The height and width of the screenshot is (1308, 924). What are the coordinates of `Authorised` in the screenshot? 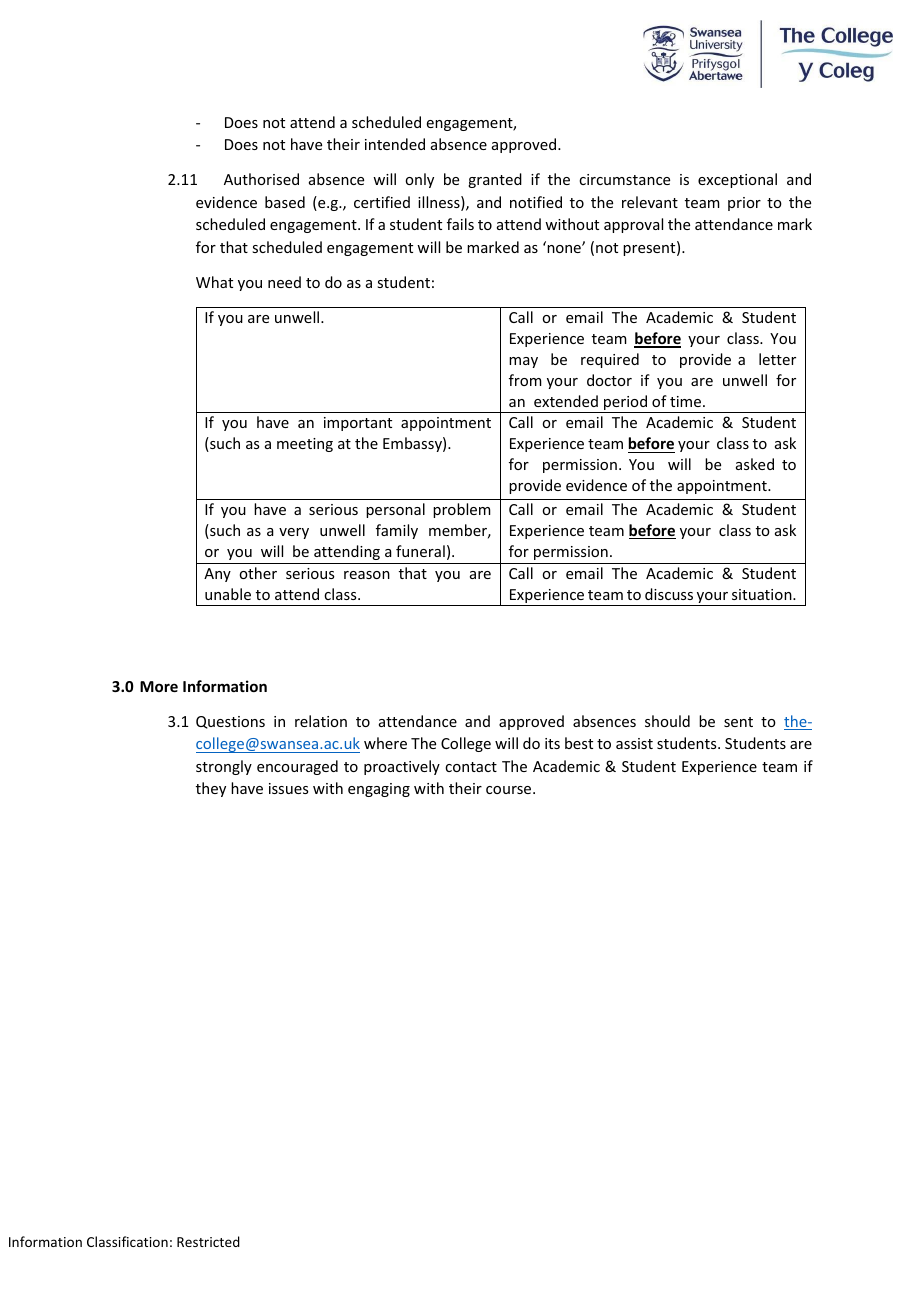 It's located at (261, 179).
